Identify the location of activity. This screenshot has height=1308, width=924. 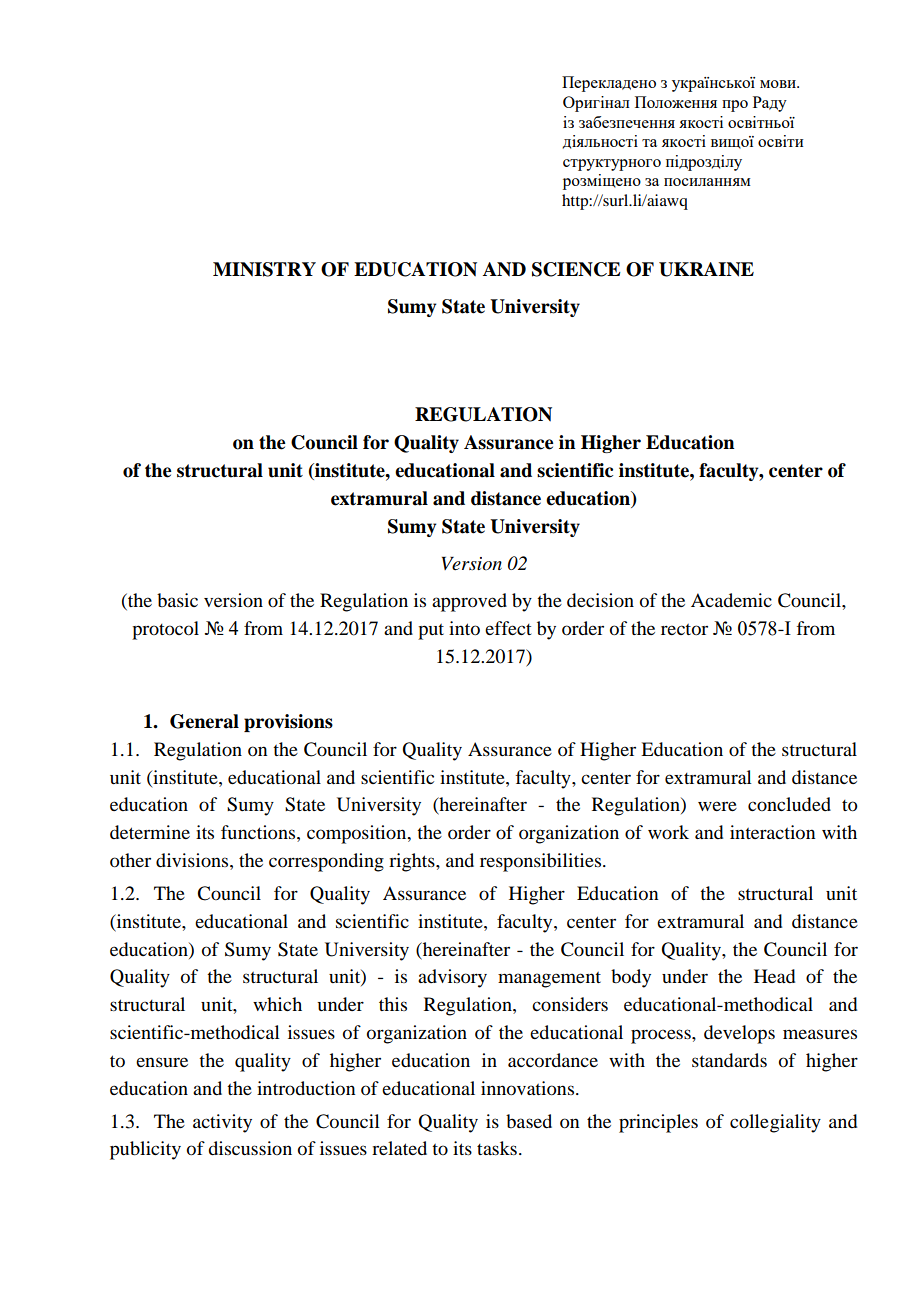
(222, 1123).
